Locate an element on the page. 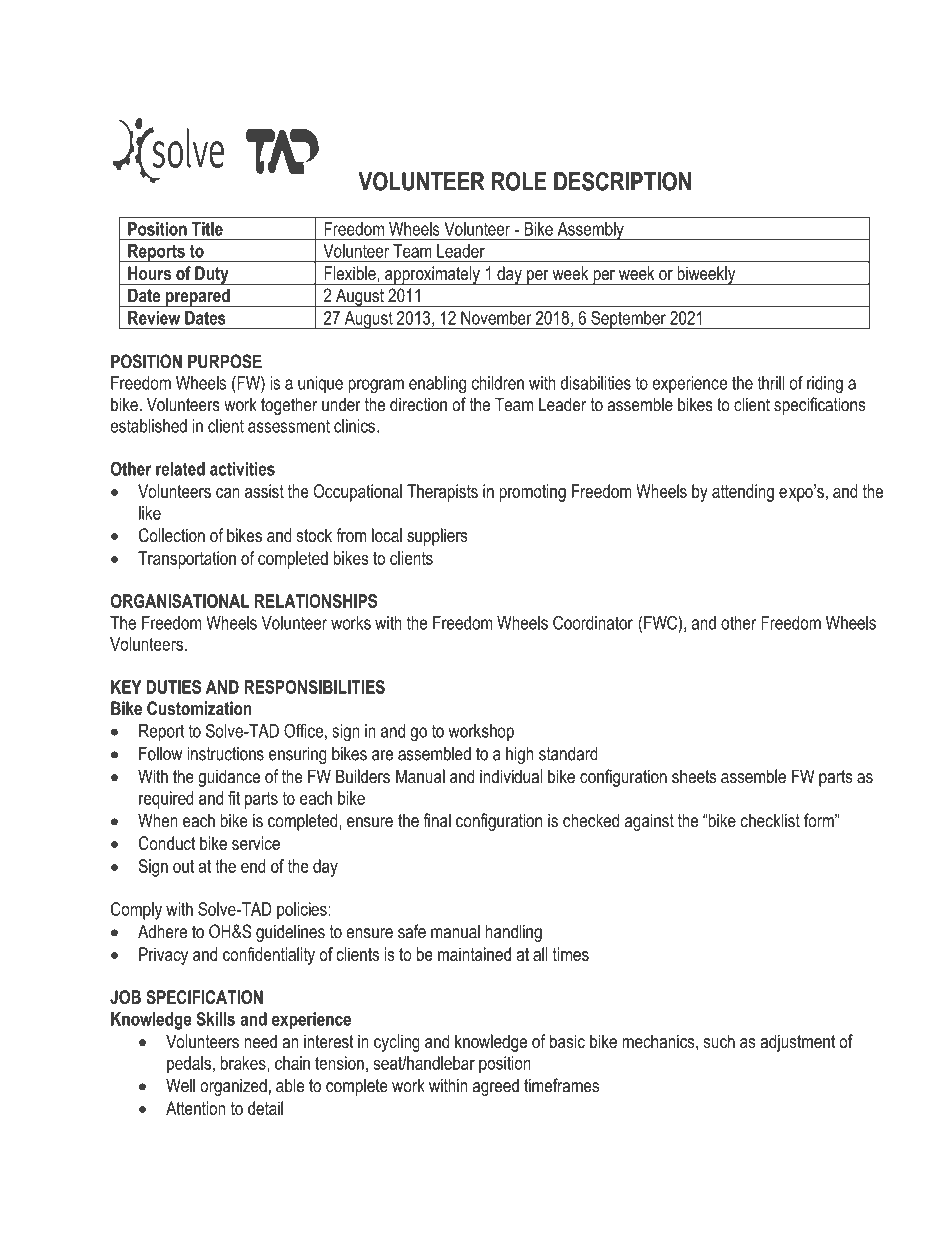  ROLE is located at coordinates (519, 181).
